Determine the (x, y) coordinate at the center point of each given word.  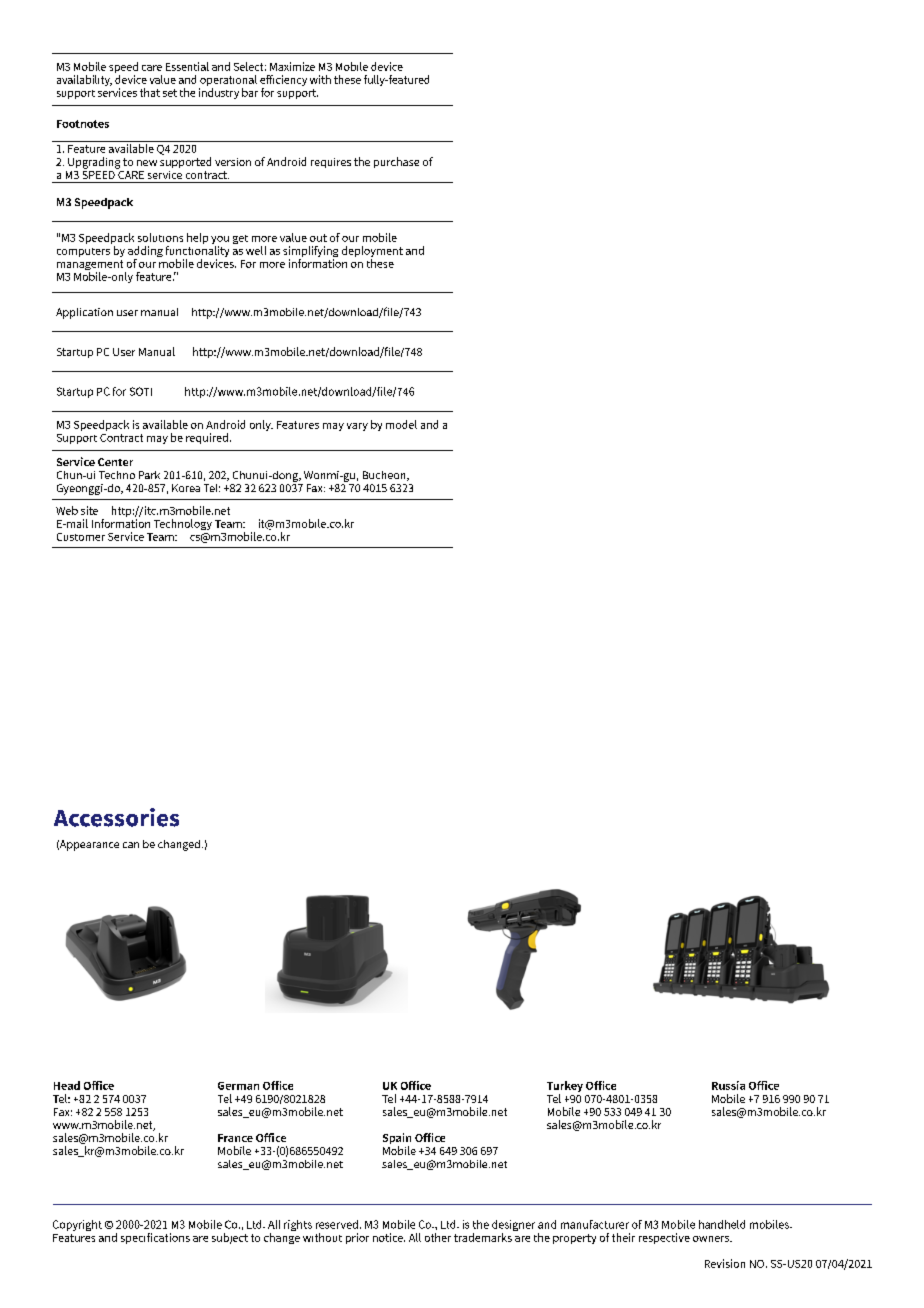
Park (149, 475)
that (150, 92)
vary (357, 427)
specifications (155, 1238)
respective (664, 1238)
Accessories (116, 817)
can (131, 845)
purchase (396, 162)
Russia (728, 1085)
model (401, 424)
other (438, 1237)
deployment (372, 253)
